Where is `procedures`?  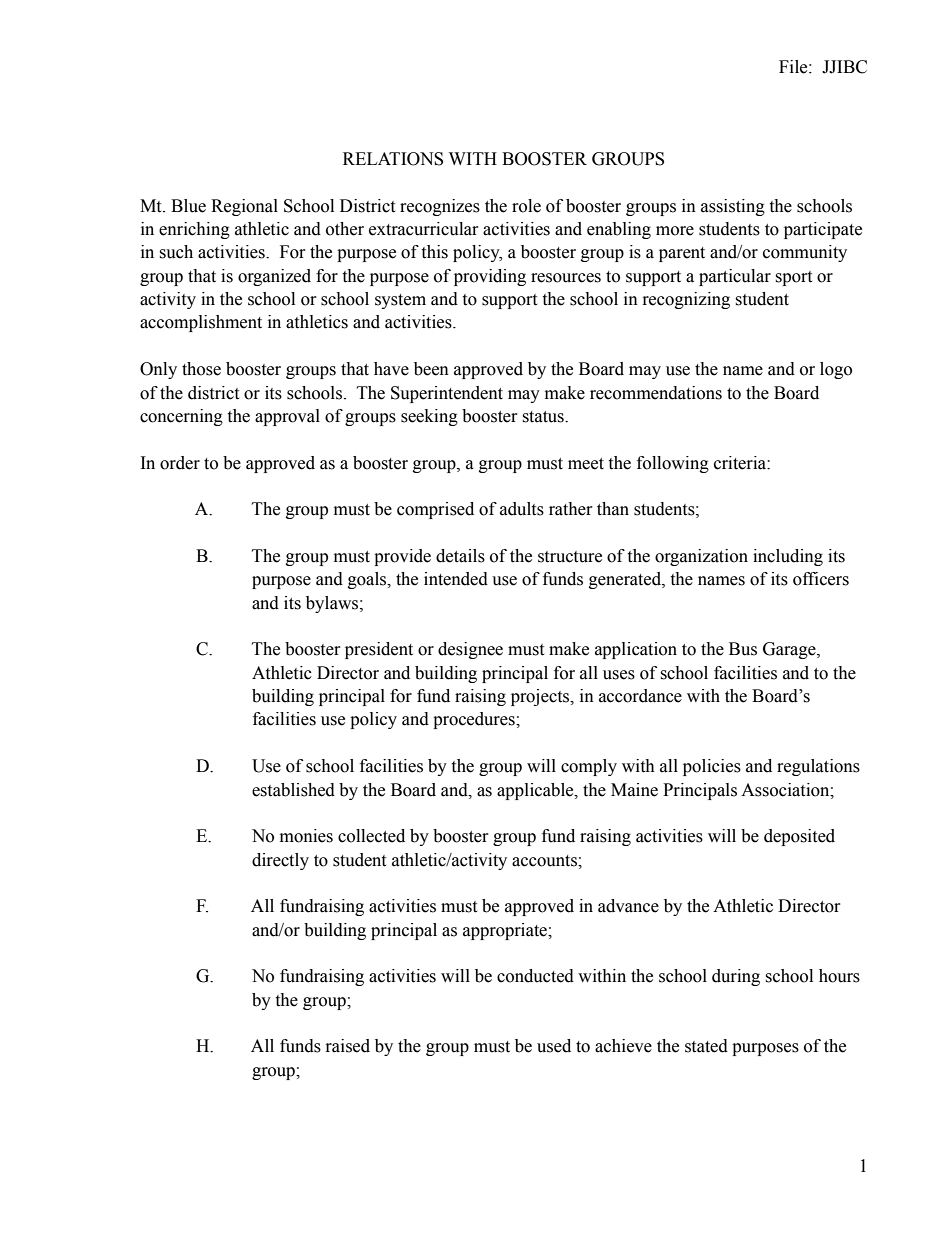 procedures is located at coordinates (475, 720).
